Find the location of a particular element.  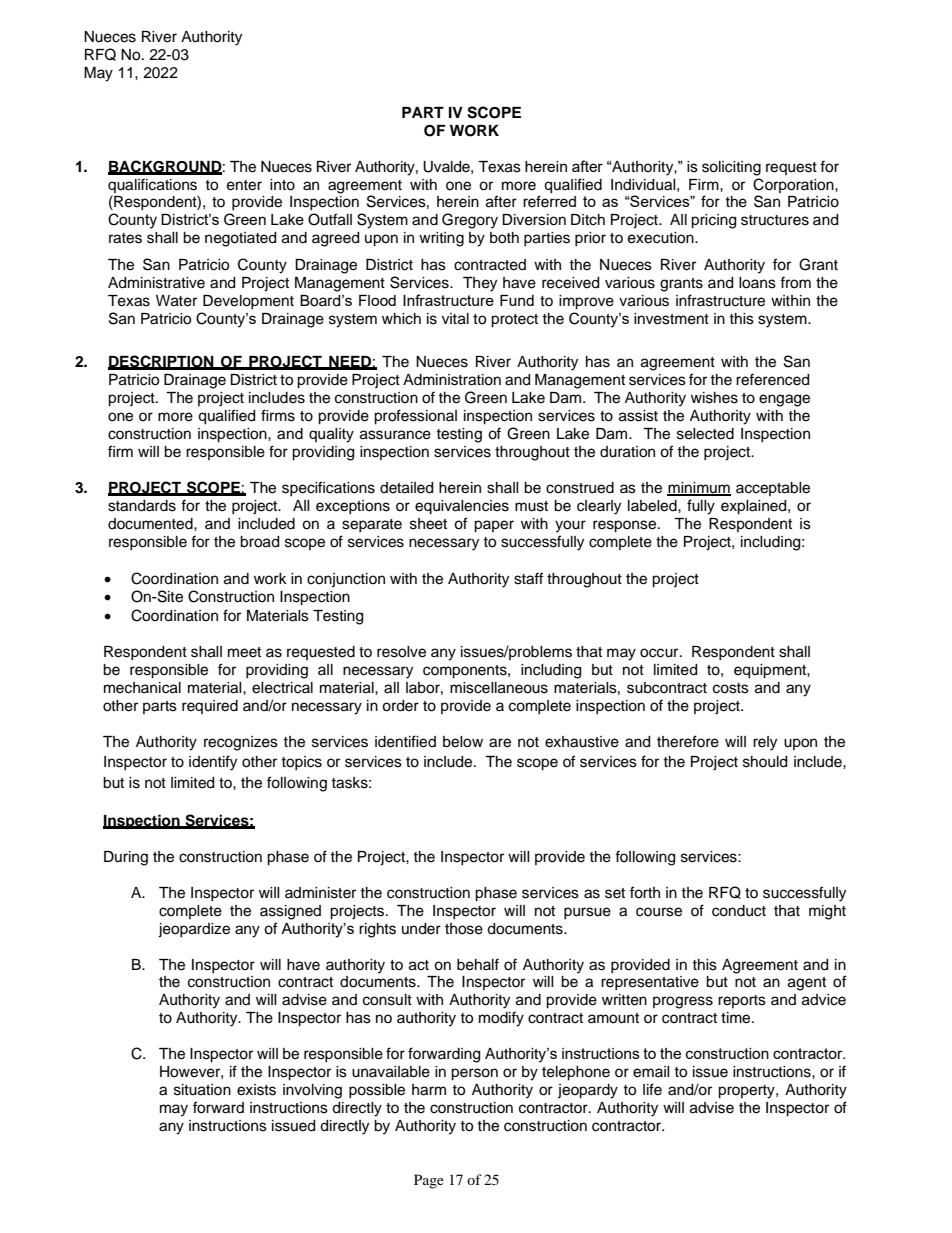

enter is located at coordinates (244, 185).
